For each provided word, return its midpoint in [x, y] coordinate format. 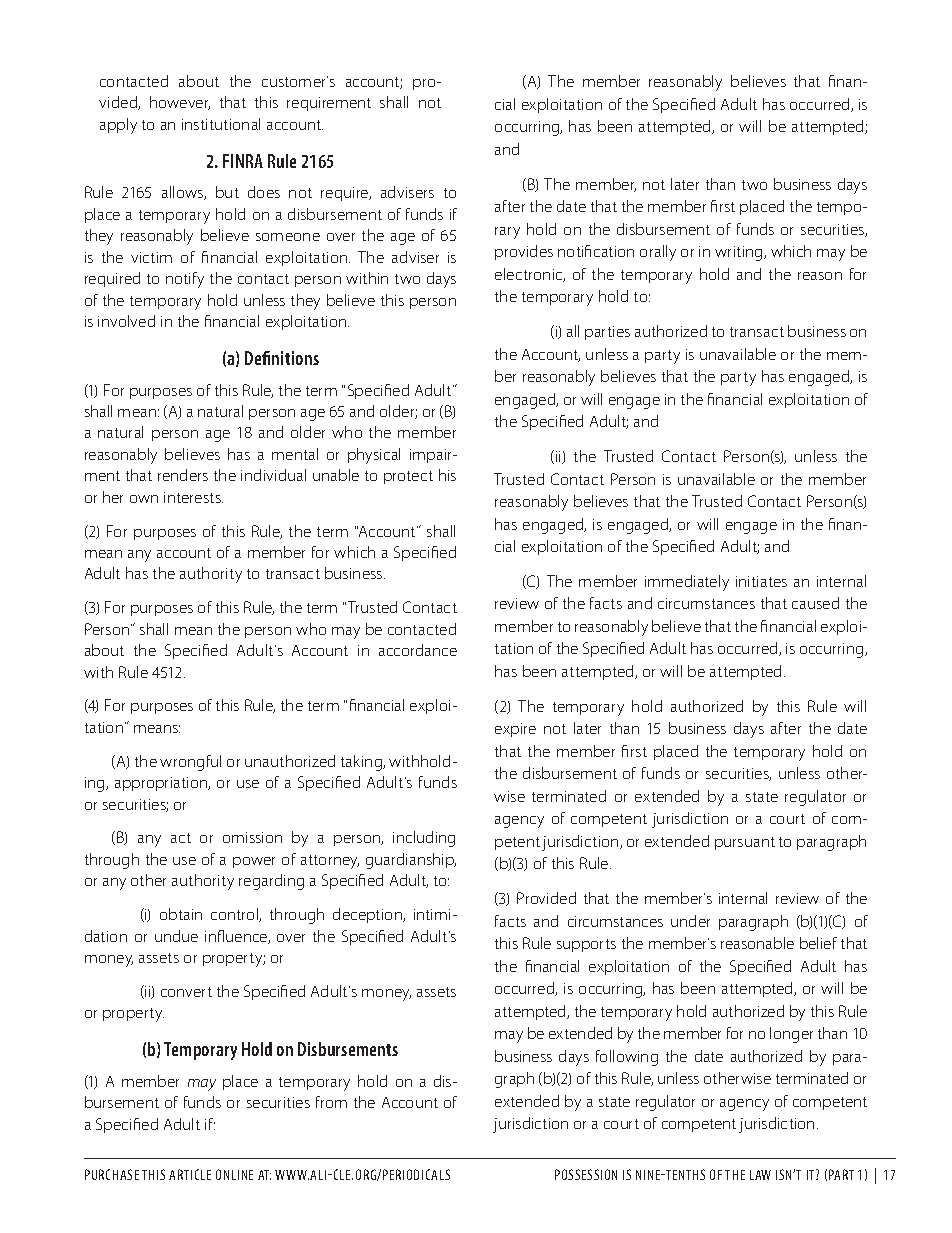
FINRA [243, 161]
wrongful [190, 763]
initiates [761, 581]
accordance [418, 650]
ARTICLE [190, 1174]
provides [524, 252]
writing [740, 253]
